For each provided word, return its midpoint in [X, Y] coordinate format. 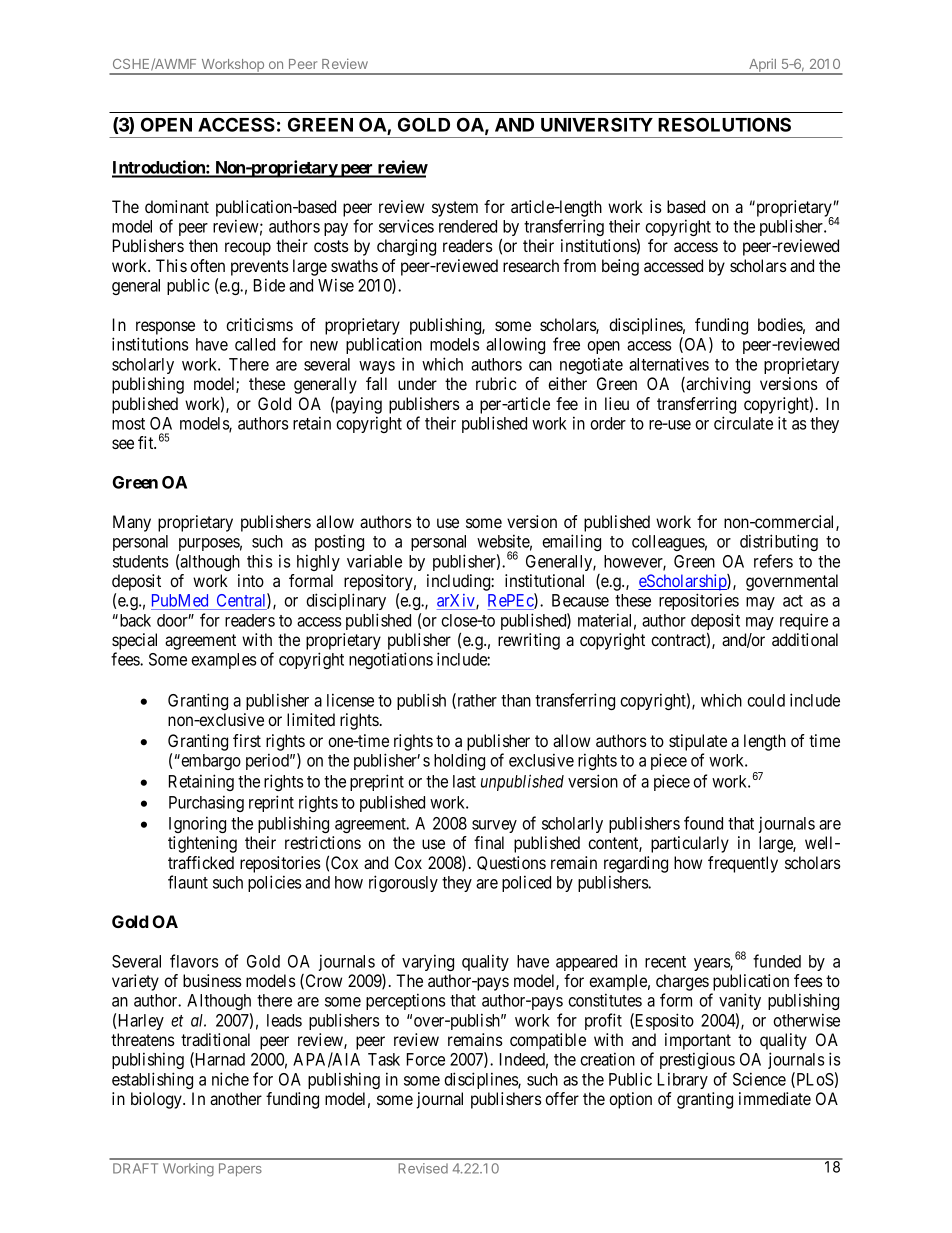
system [455, 209]
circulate [743, 423]
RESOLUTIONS [724, 124]
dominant [177, 206]
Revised [423, 1168]
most [128, 424]
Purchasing [206, 803]
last [464, 781]
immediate [775, 1098]
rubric [496, 383]
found [703, 823]
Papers [240, 1169]
